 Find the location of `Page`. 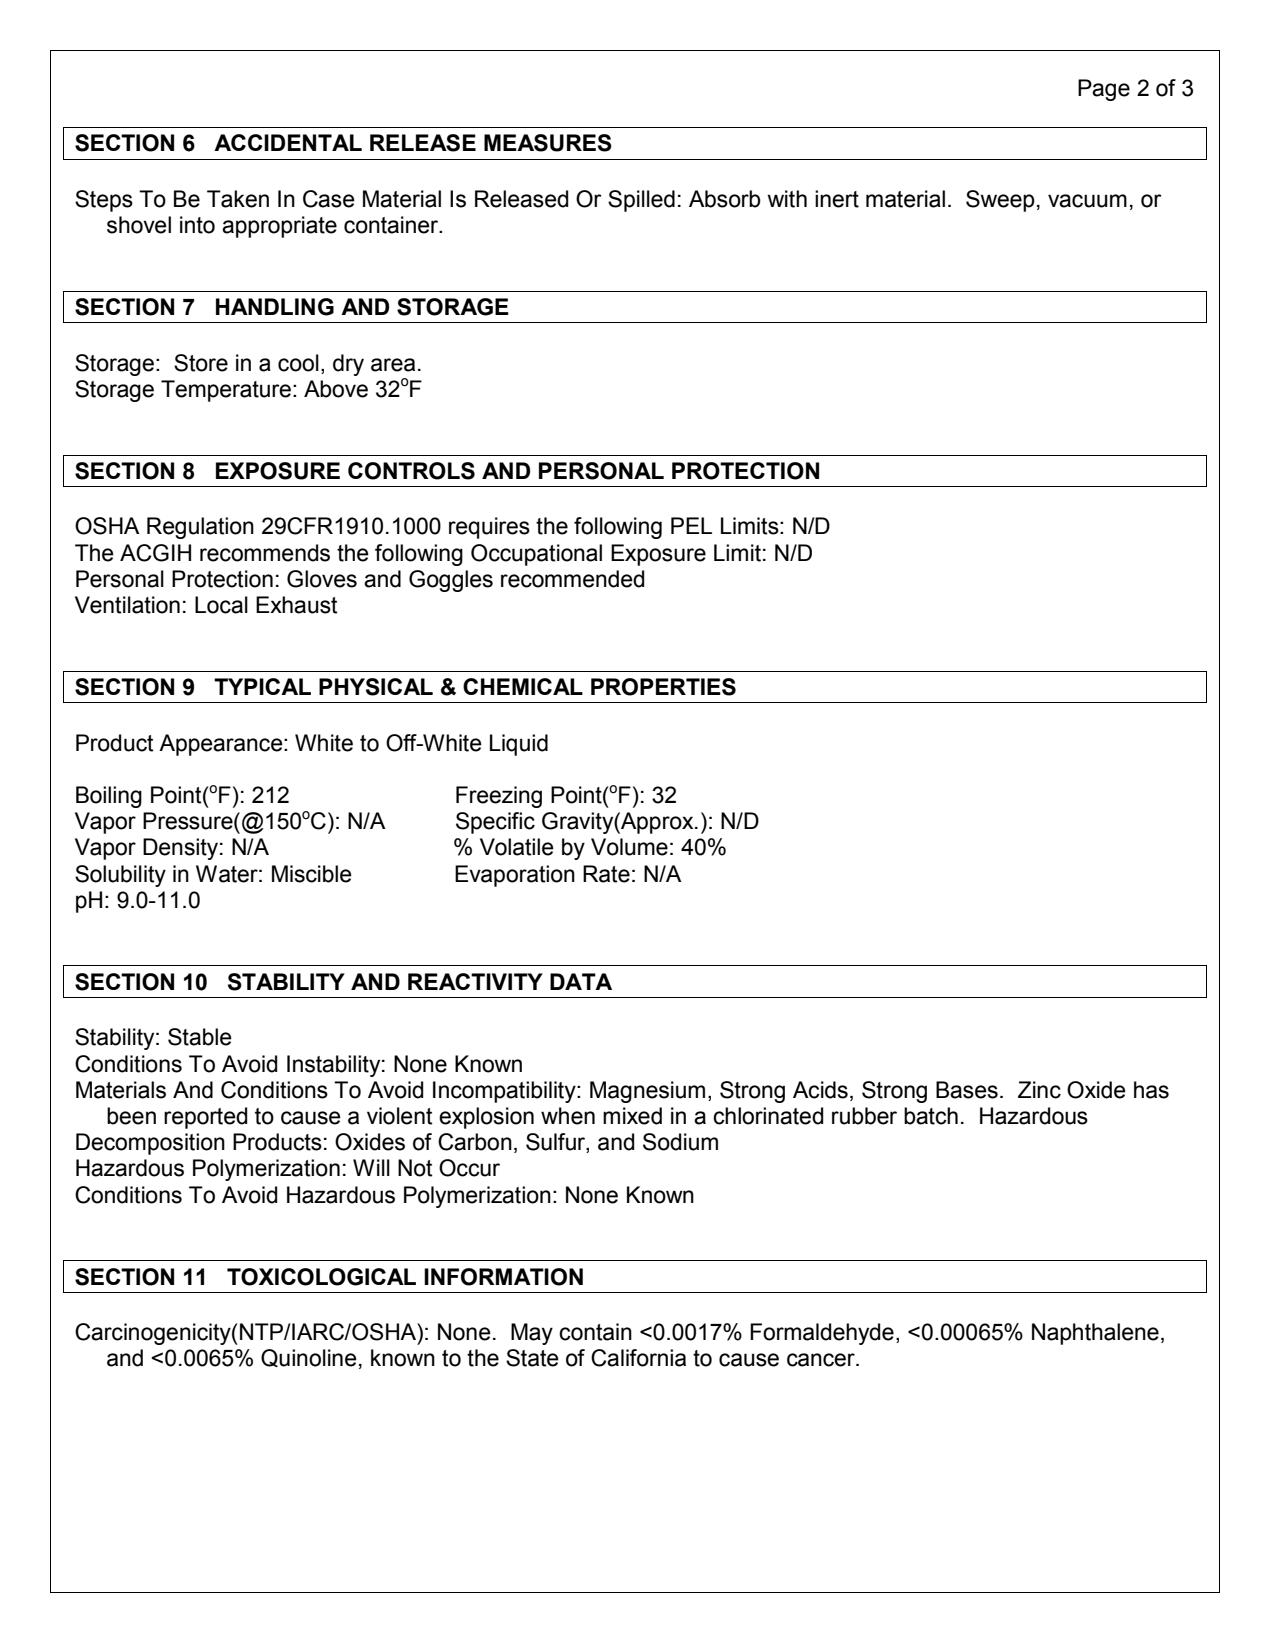

Page is located at coordinates (1104, 90).
